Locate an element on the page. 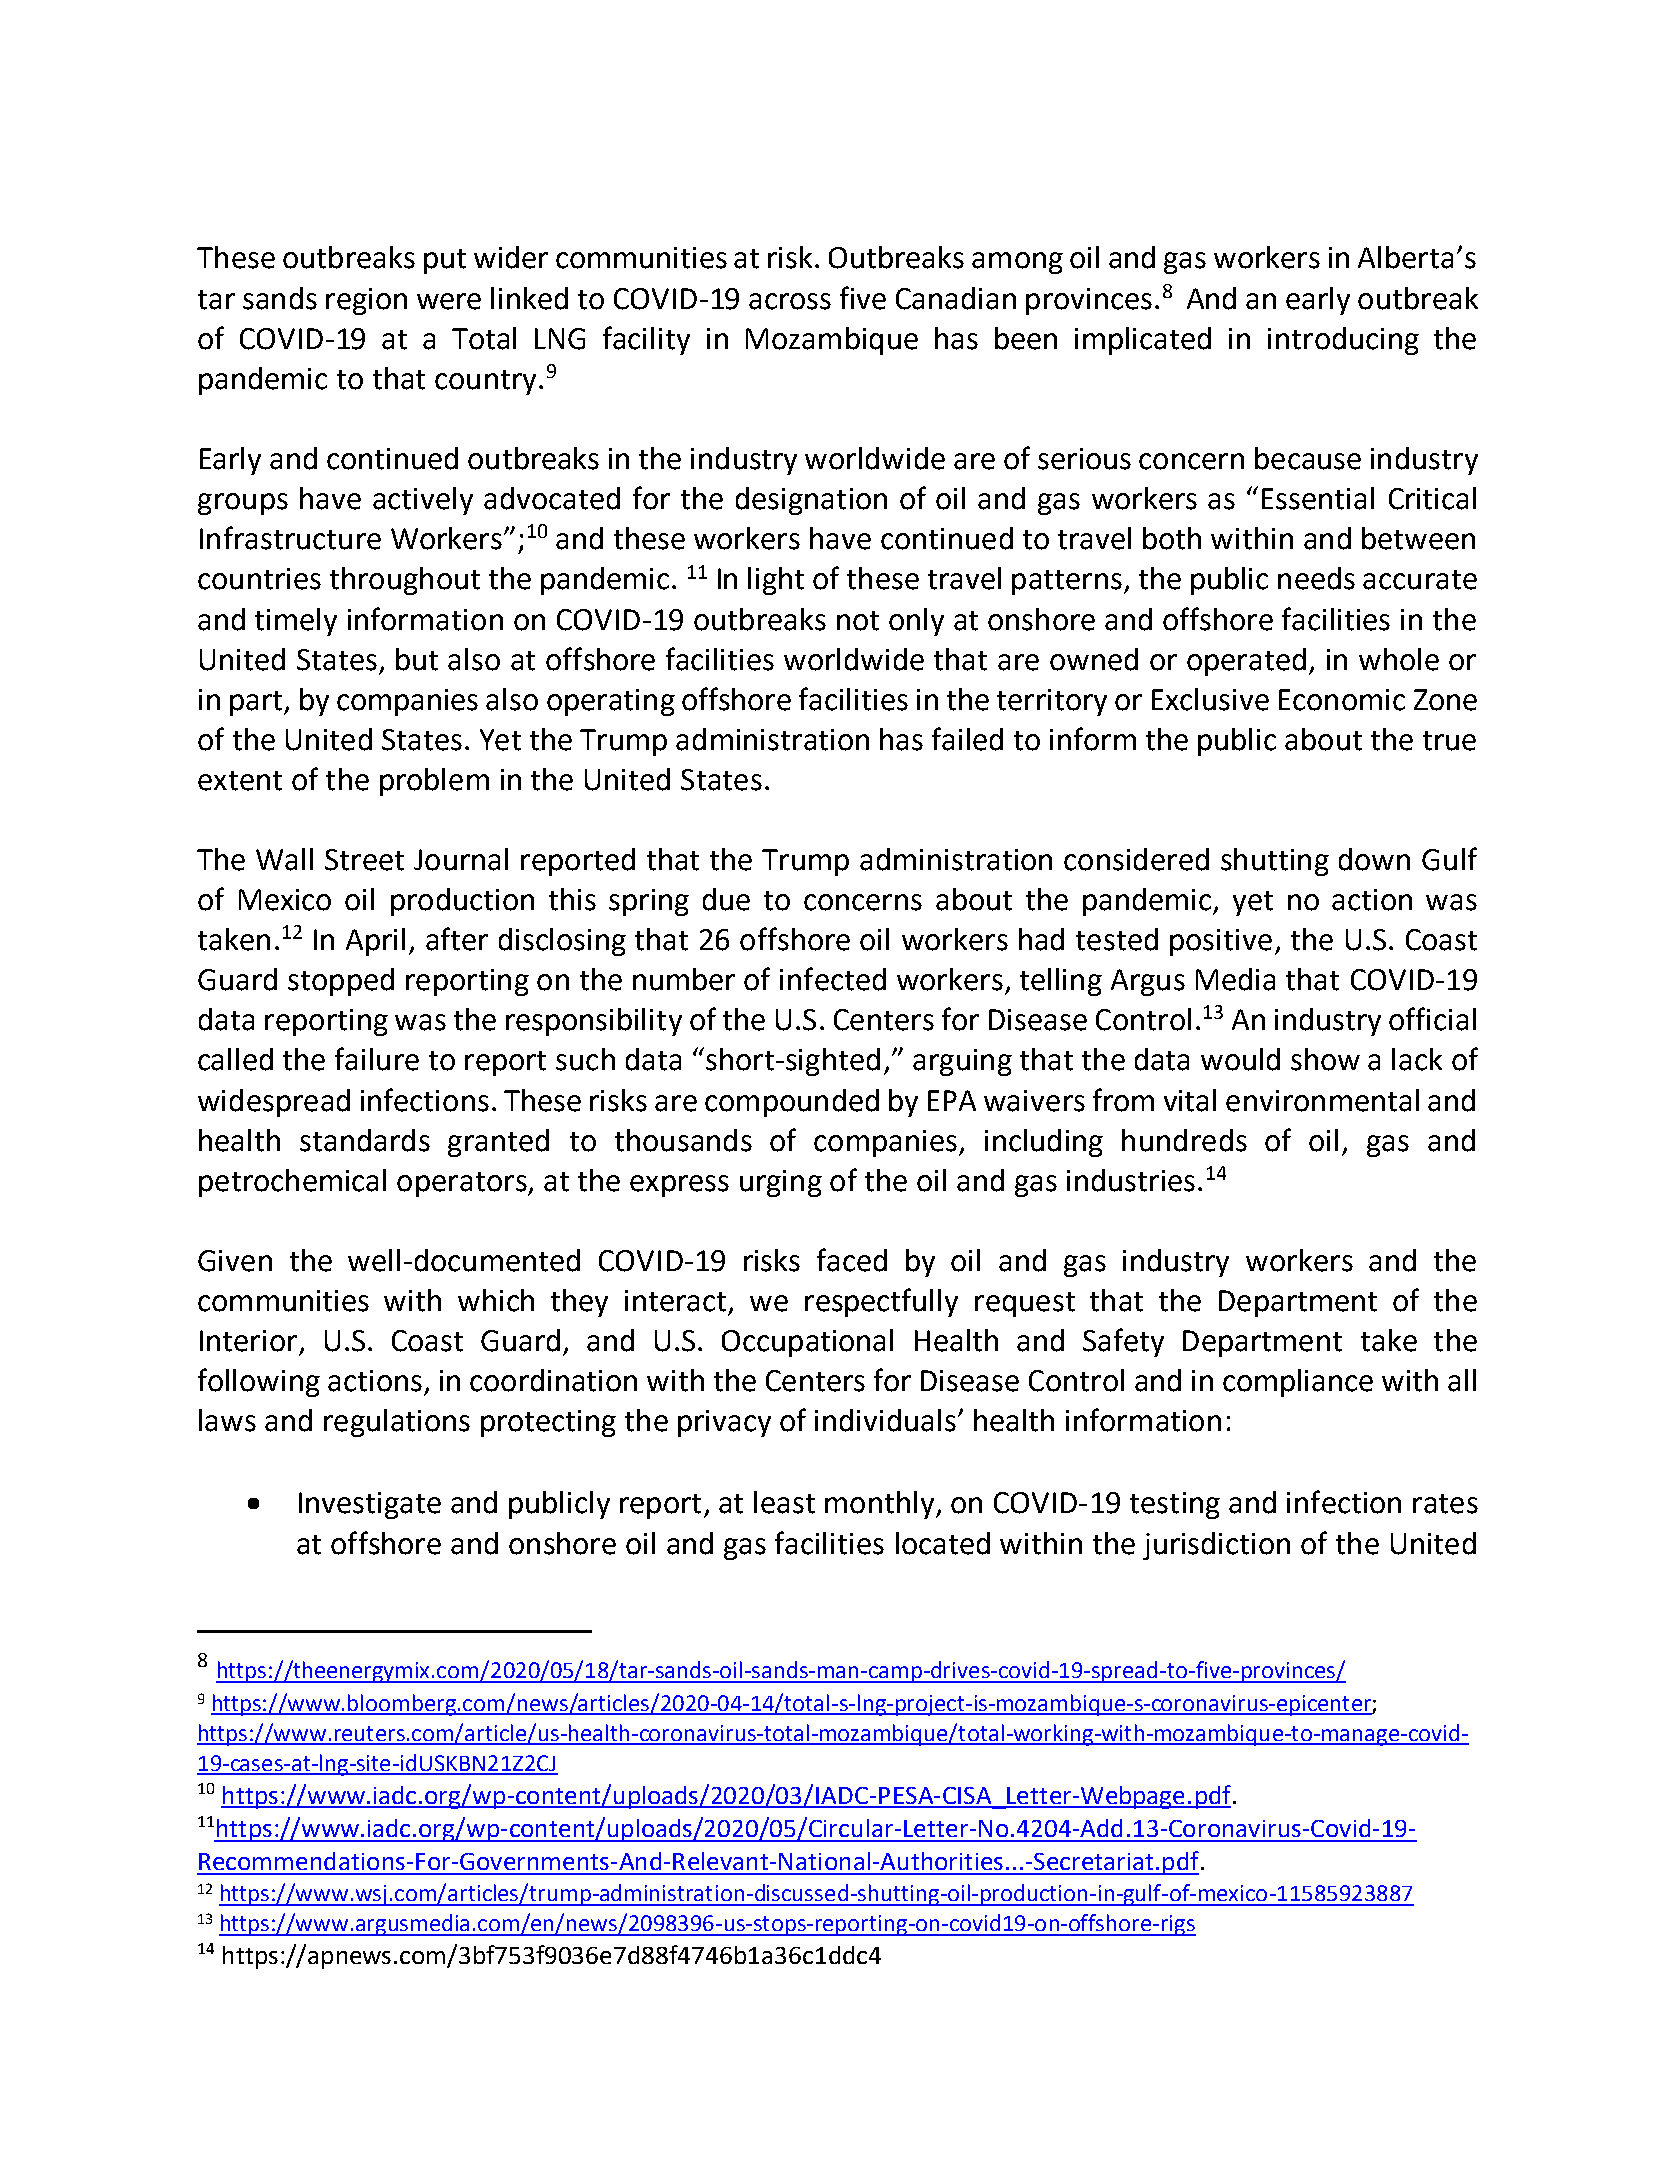 The width and height of the page is (1675, 2168). jurisdiction is located at coordinates (1216, 1546).
